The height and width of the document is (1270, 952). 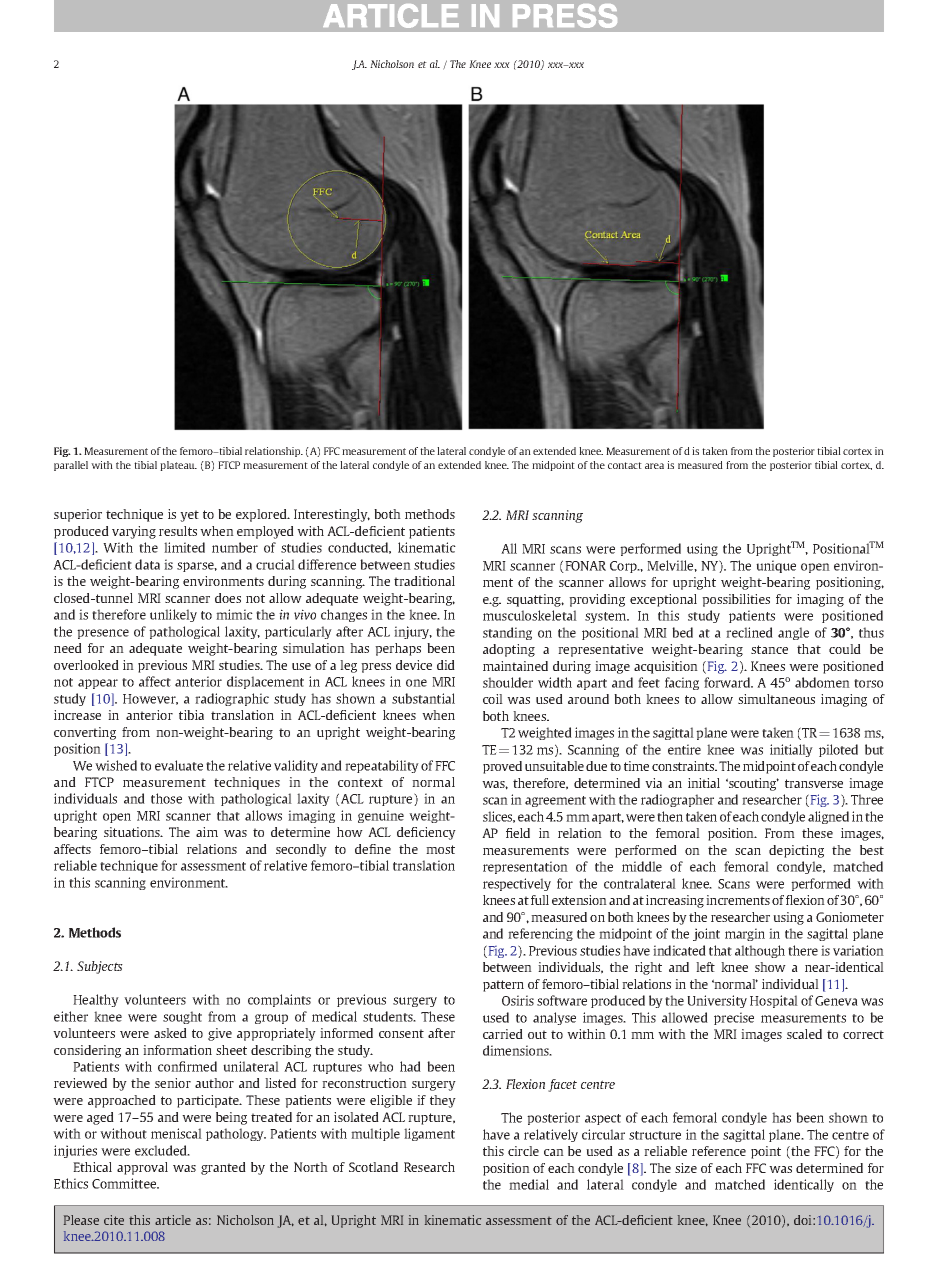 What do you see at coordinates (446, 665) in the document?
I see `did` at bounding box center [446, 665].
